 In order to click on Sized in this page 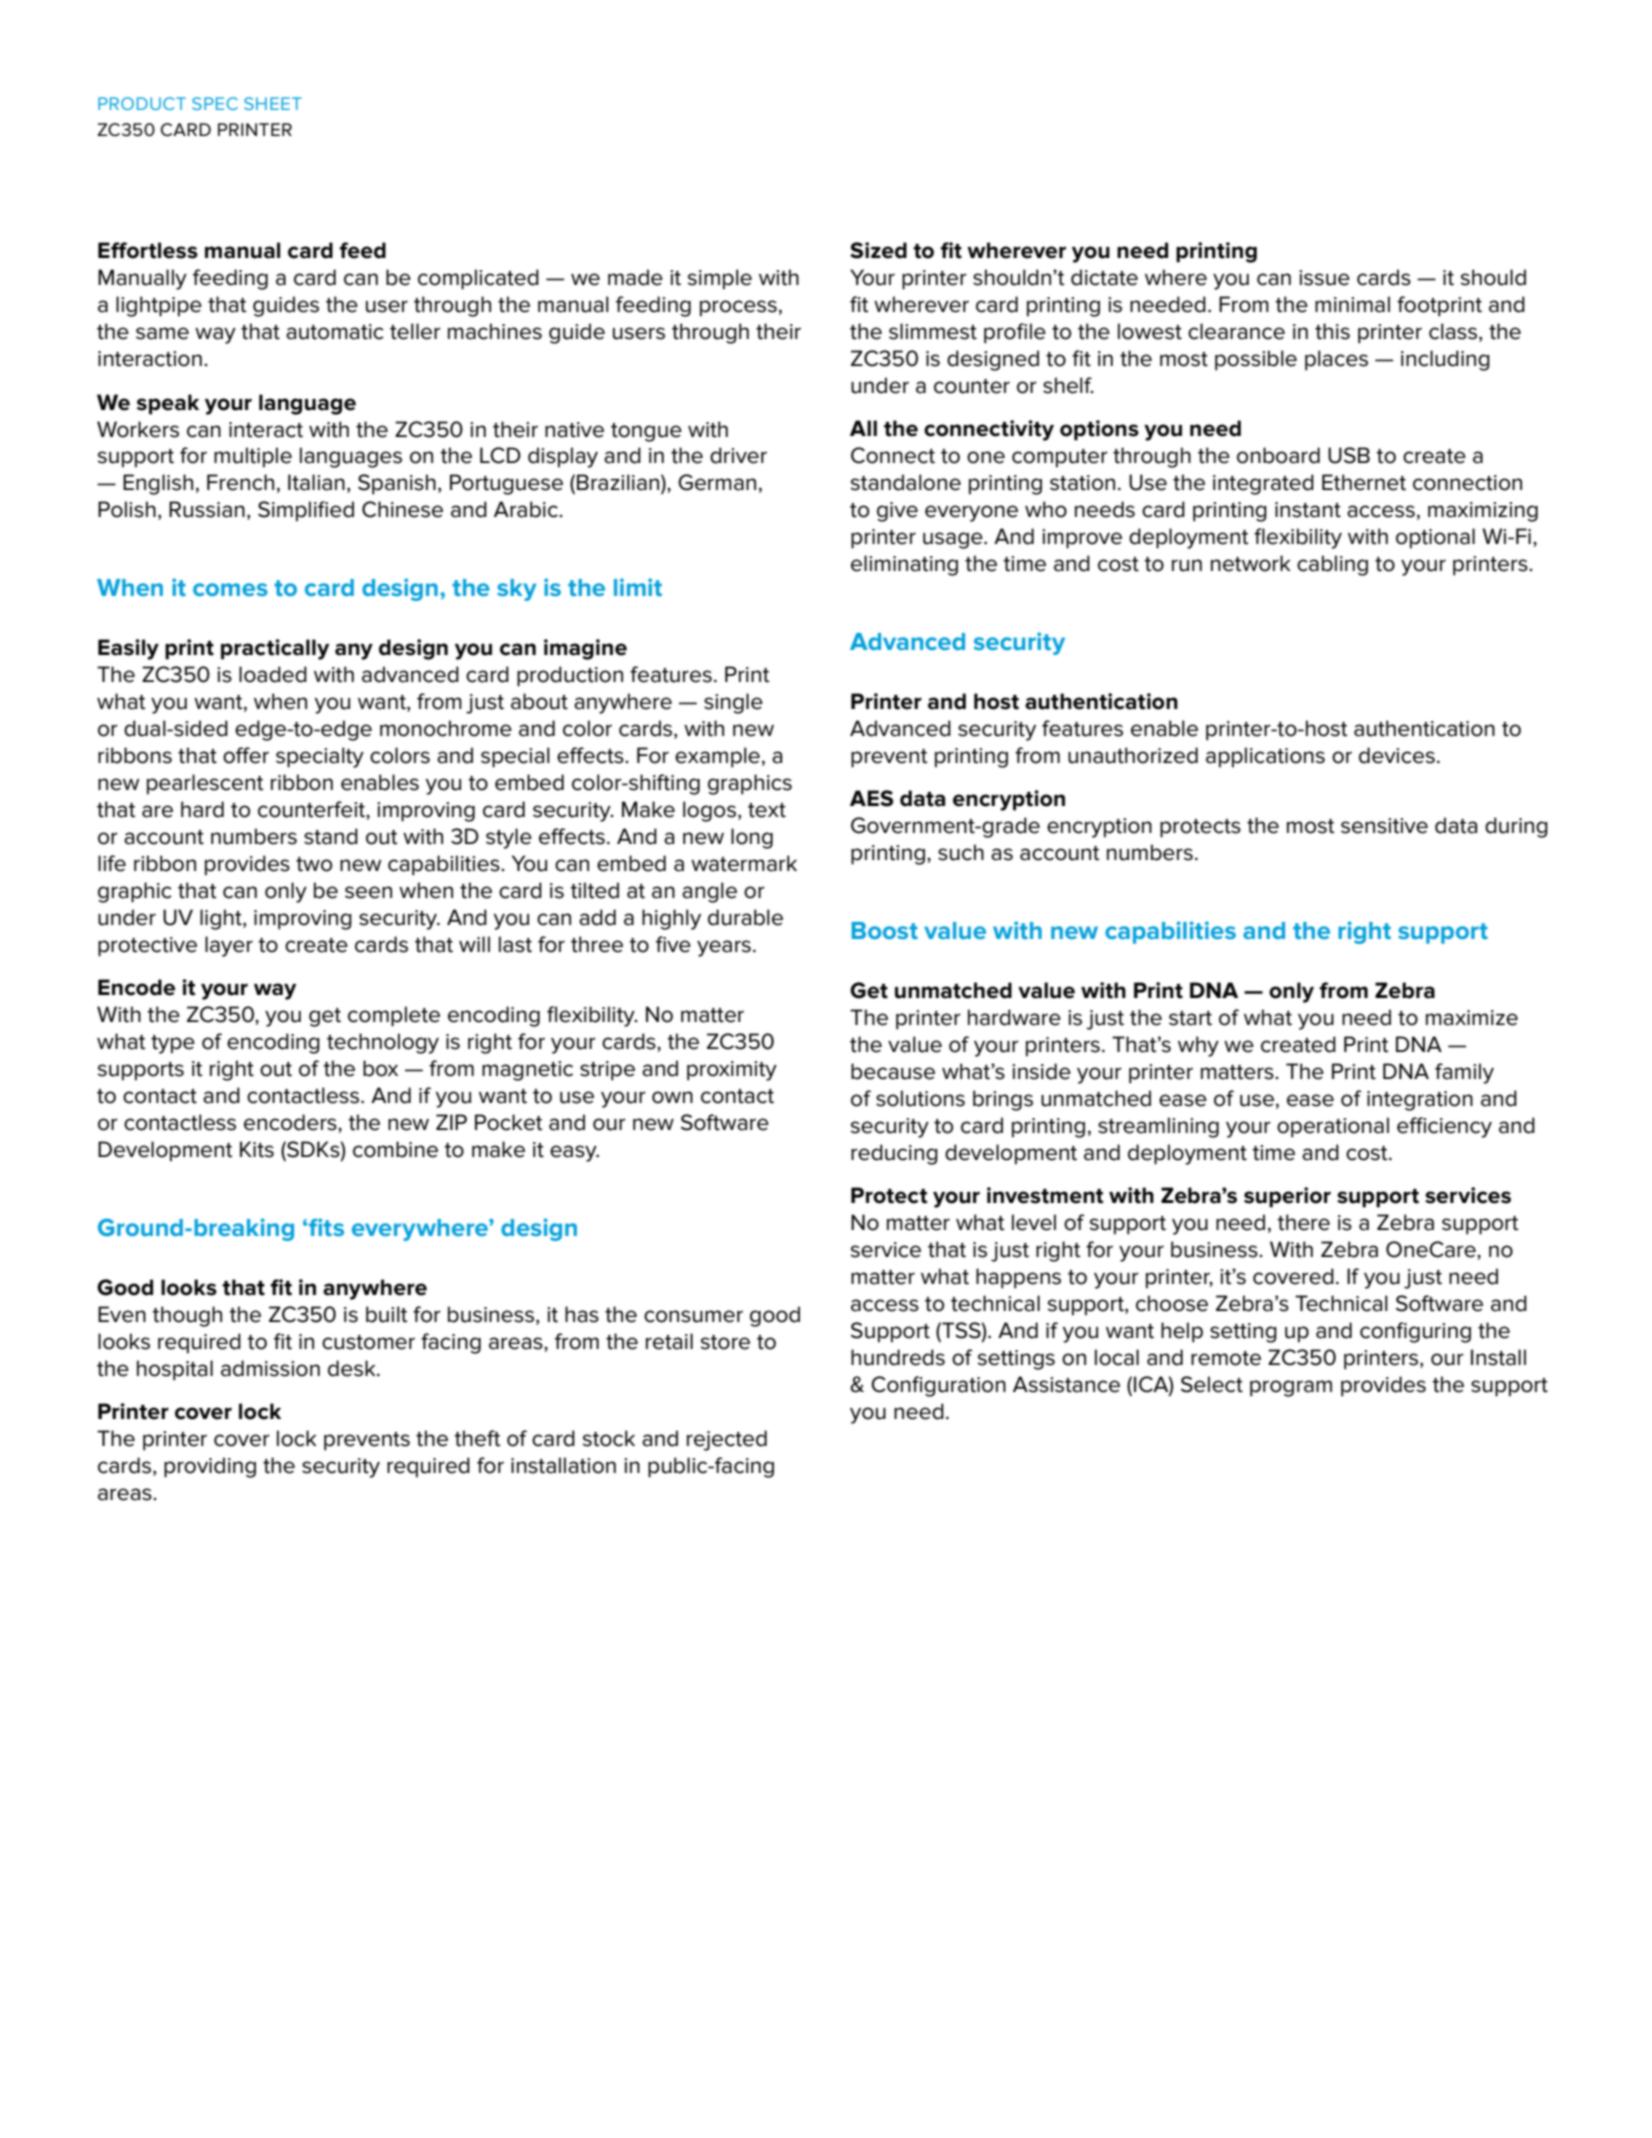, I will do `click(878, 250)`.
